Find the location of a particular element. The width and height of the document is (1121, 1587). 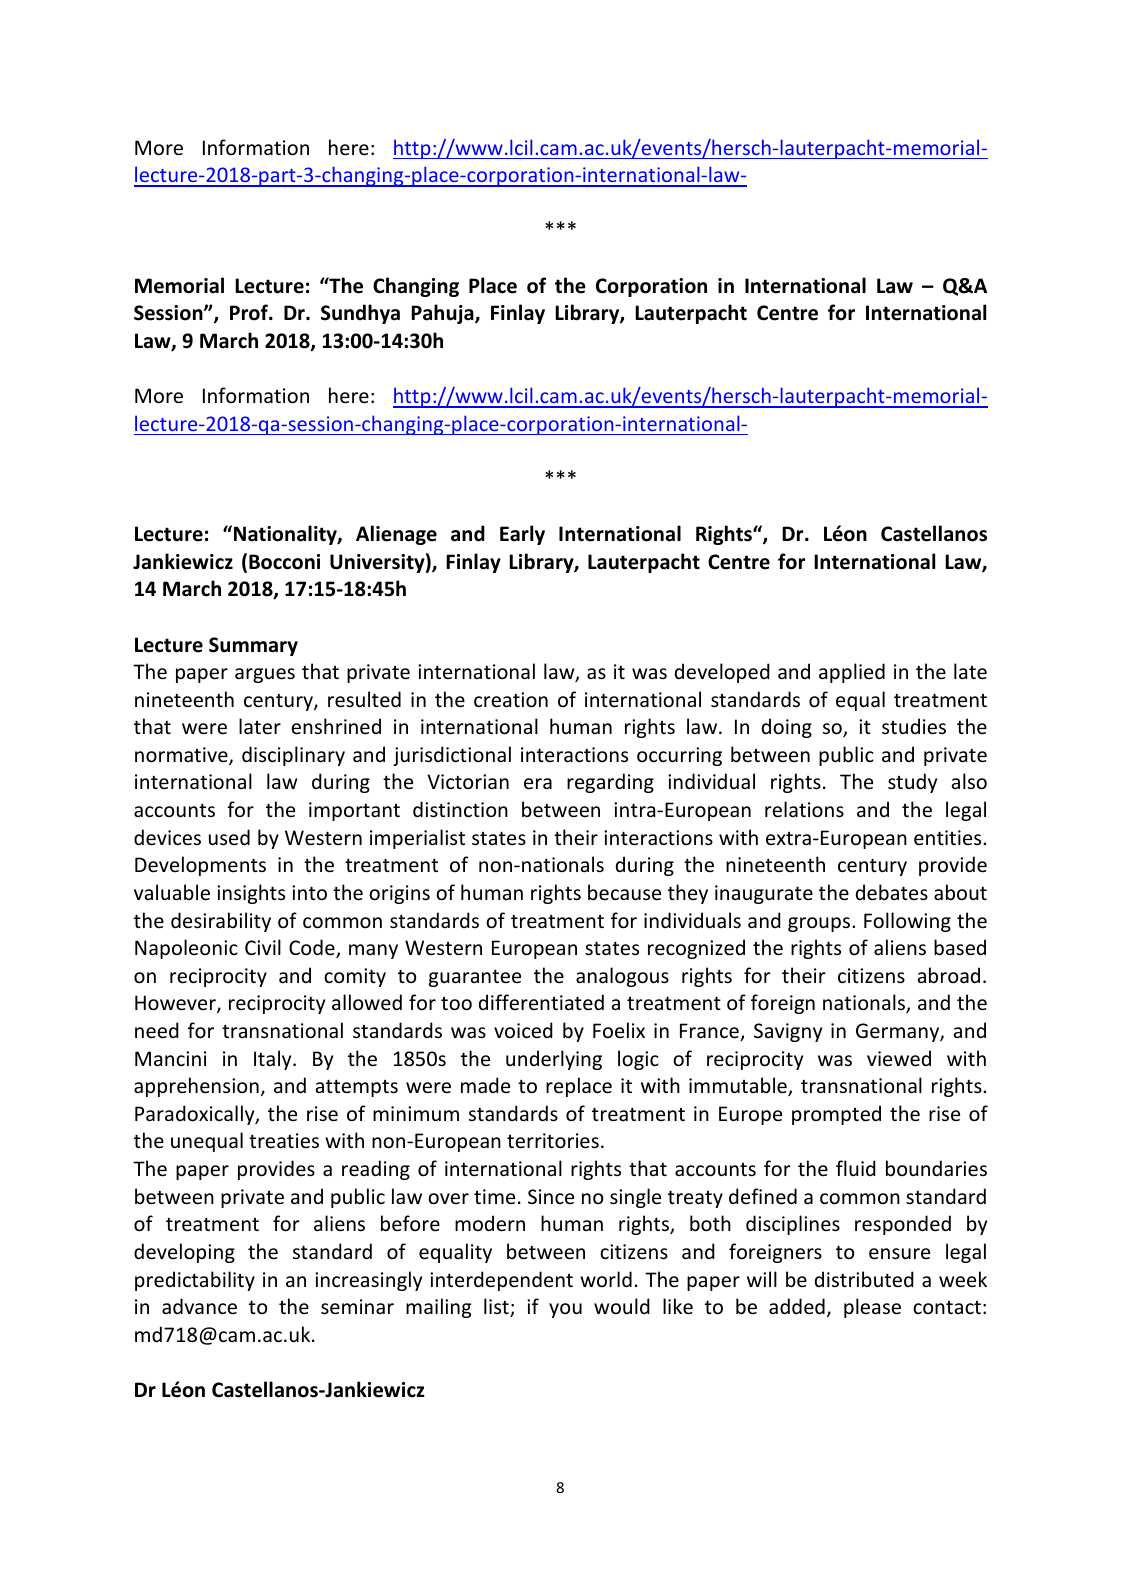

regarding is located at coordinates (610, 783).
